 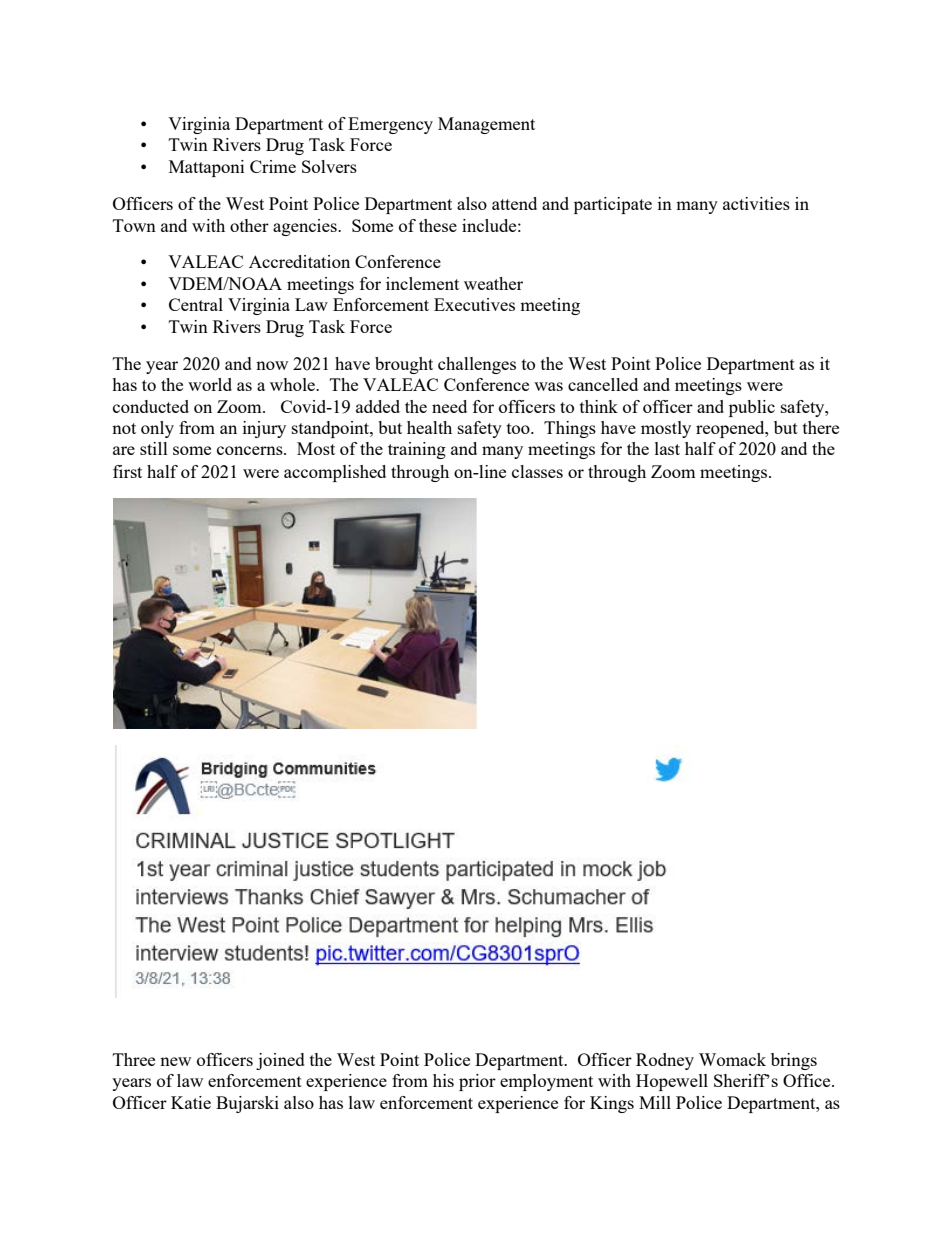 What do you see at coordinates (273, 166) in the page?
I see `Crime` at bounding box center [273, 166].
